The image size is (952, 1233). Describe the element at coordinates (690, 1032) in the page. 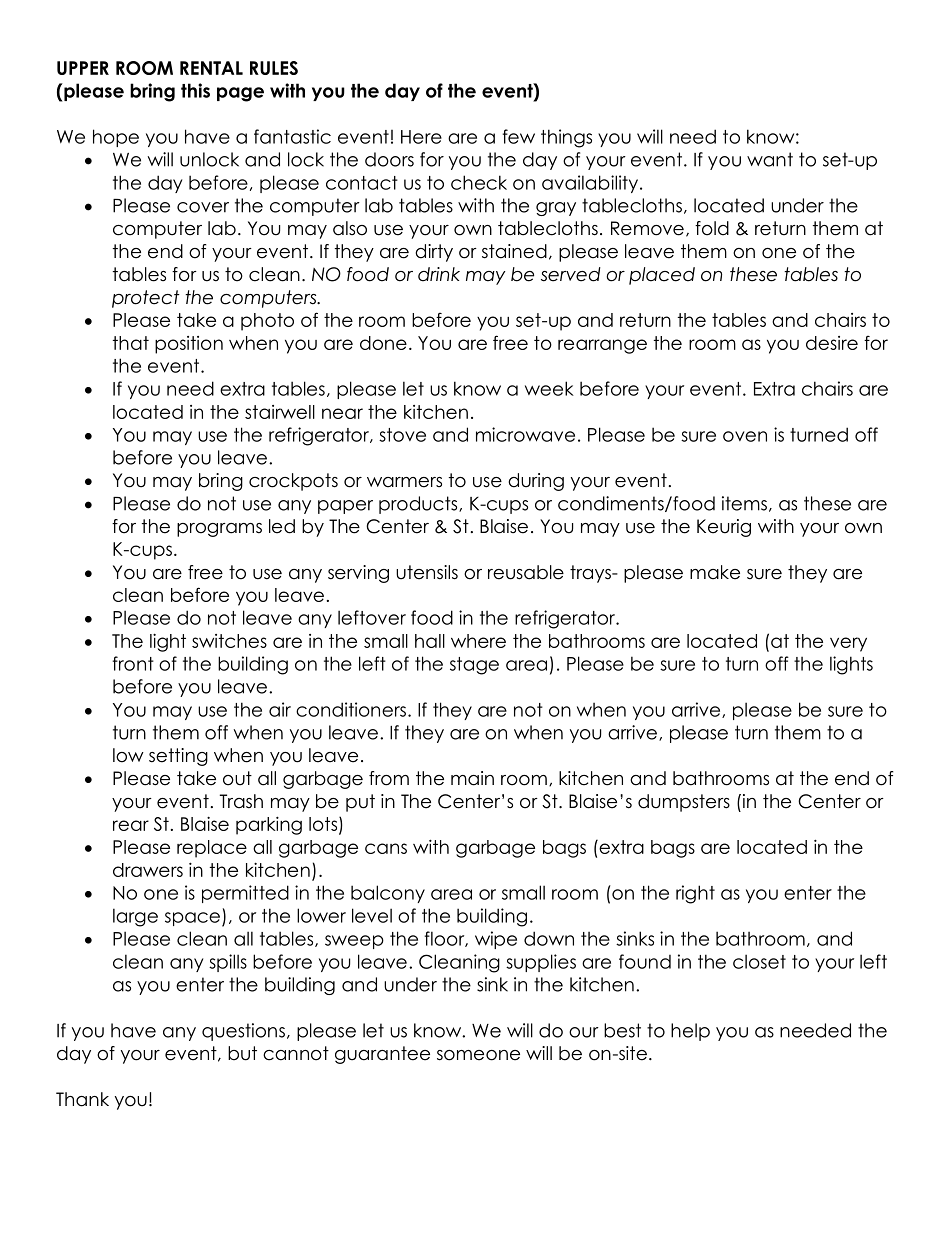

I see `help` at that location.
